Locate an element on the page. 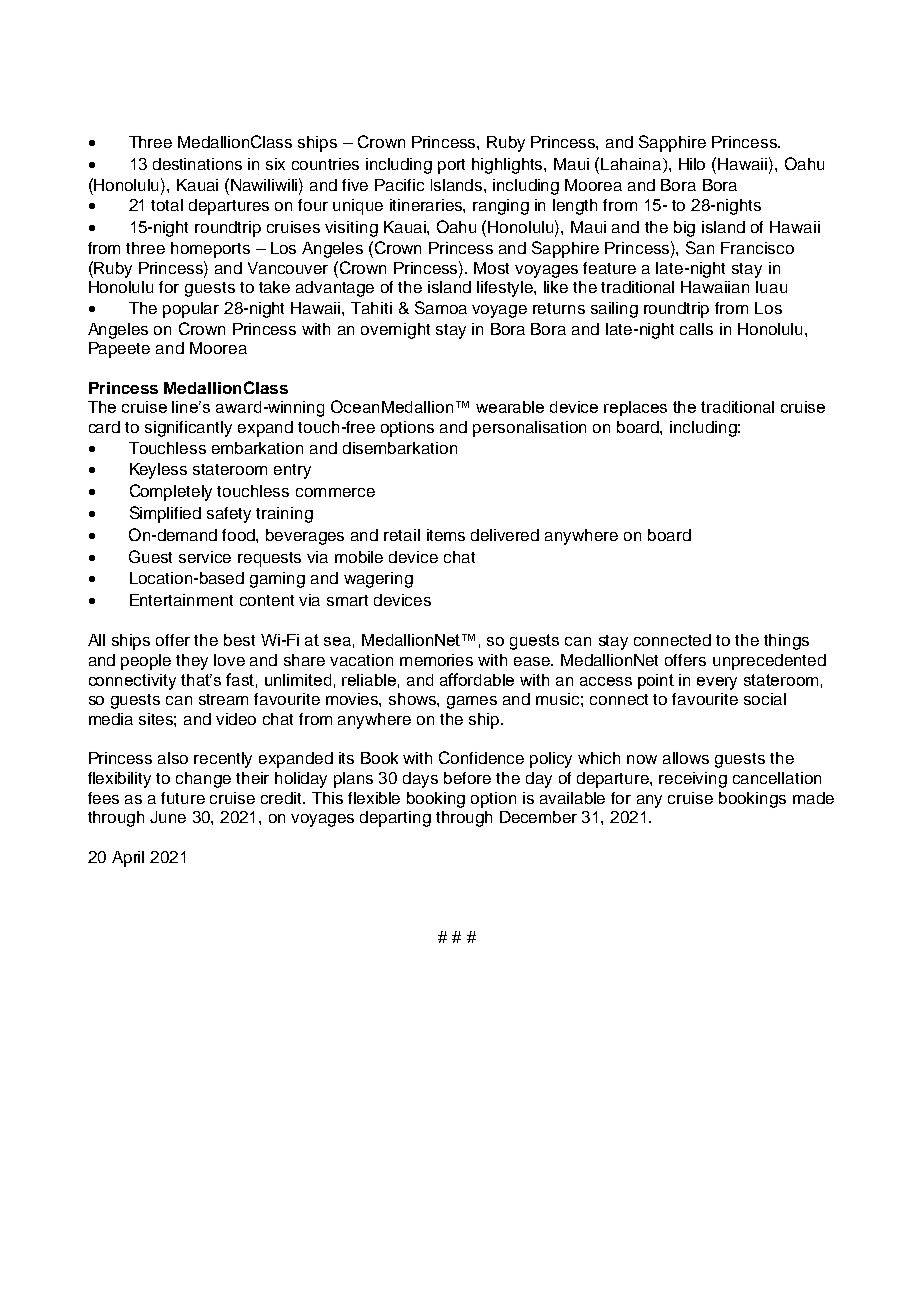  delivered is located at coordinates (505, 535).
